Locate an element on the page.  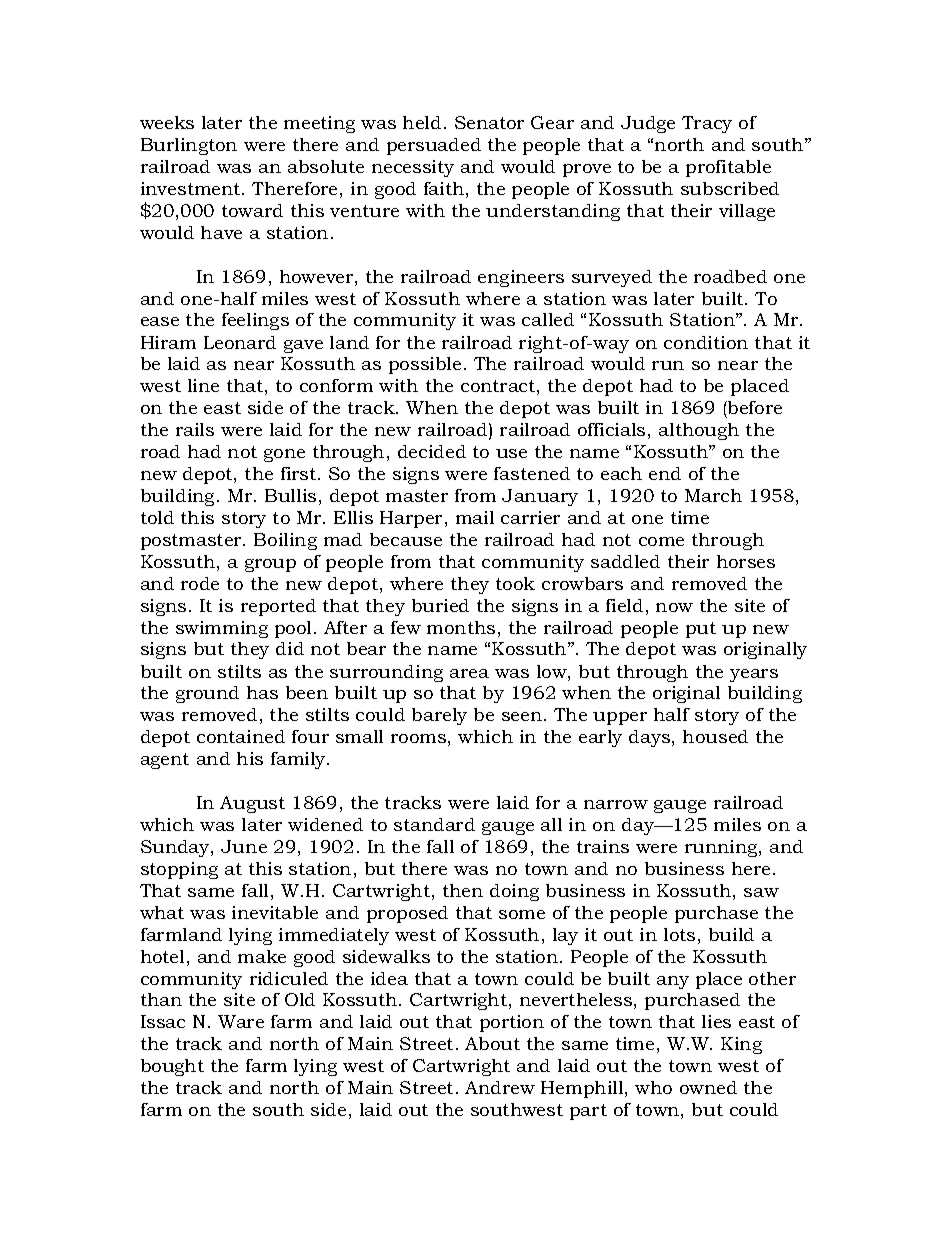
end is located at coordinates (665, 473).
